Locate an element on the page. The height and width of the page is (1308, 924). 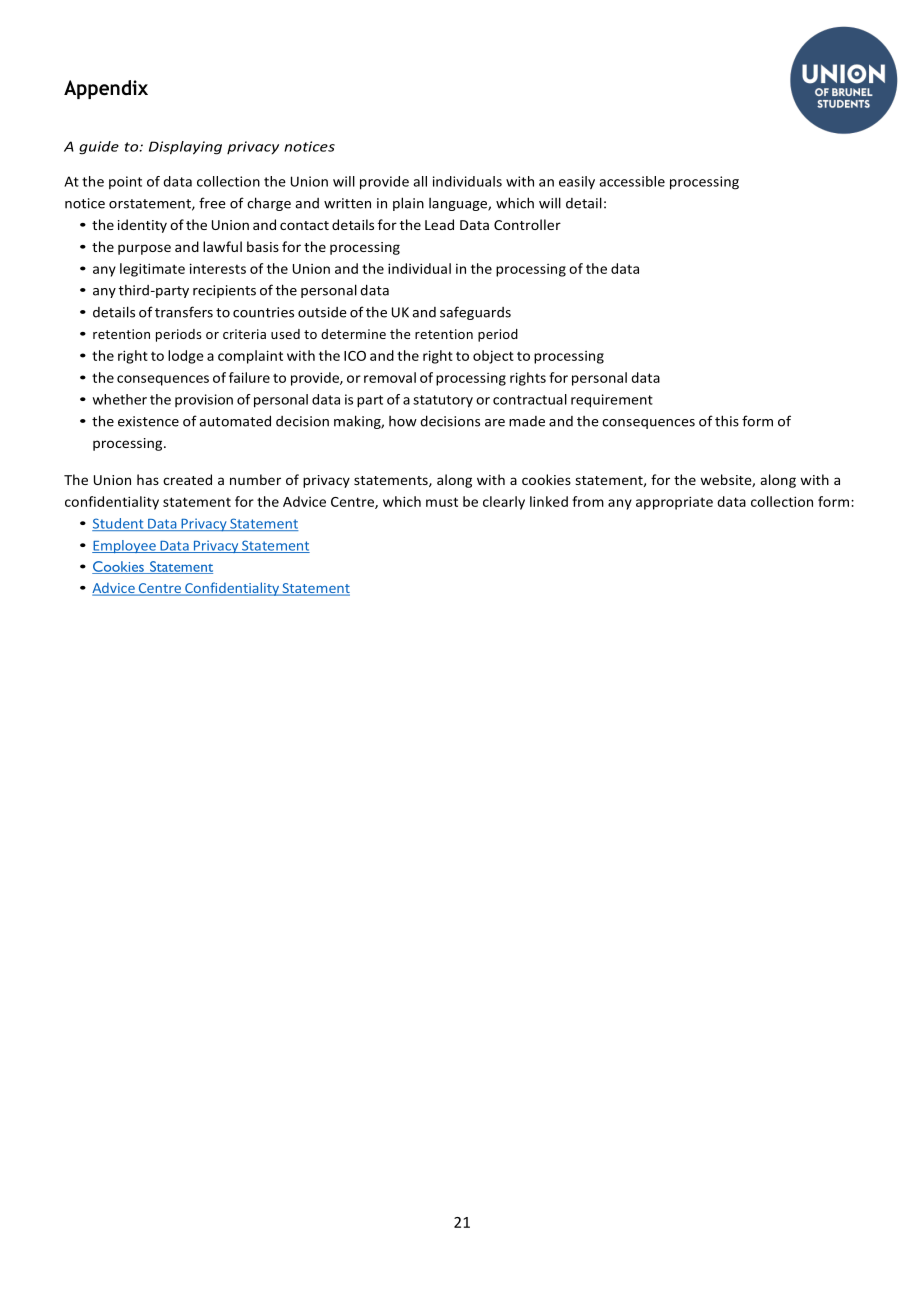
Controller is located at coordinates (527, 224).
